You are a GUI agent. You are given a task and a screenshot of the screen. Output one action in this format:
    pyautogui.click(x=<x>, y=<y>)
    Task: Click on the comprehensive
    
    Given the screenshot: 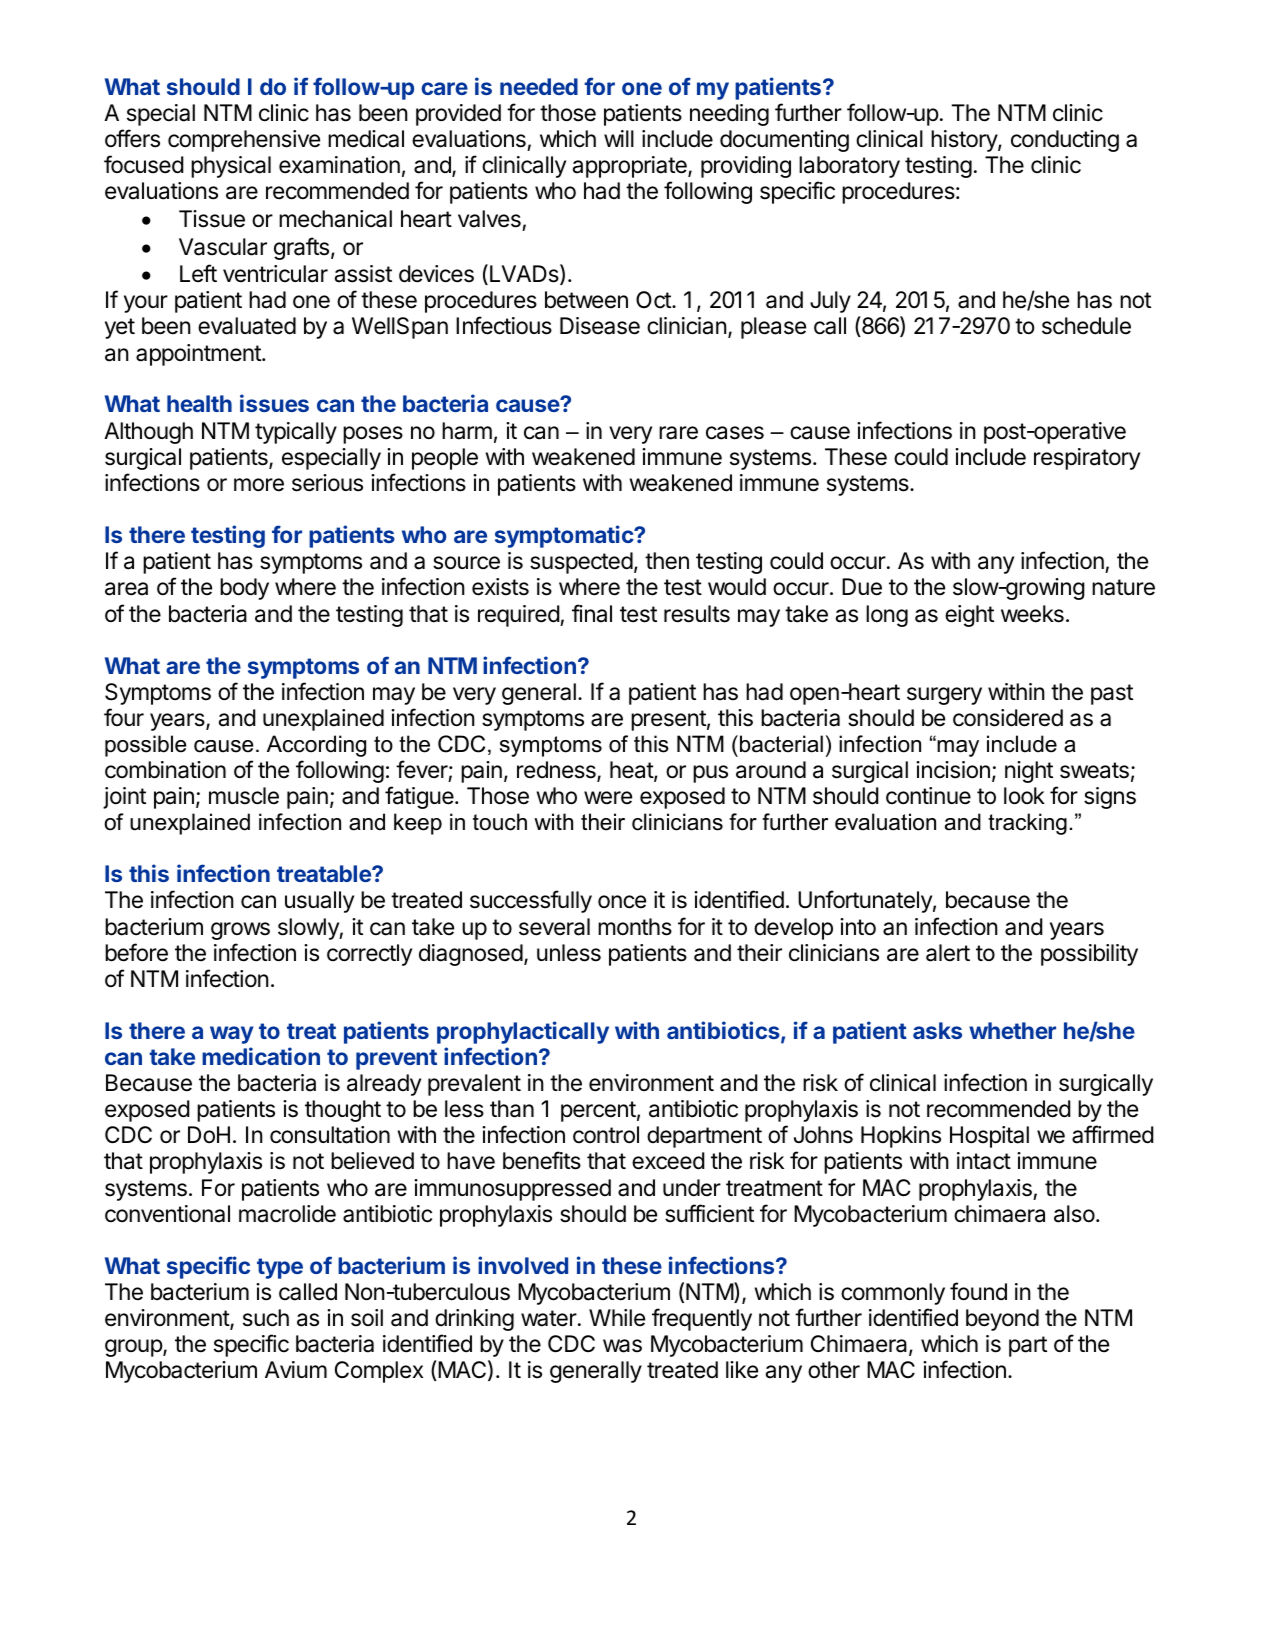 What is the action you would take?
    pyautogui.click(x=244, y=141)
